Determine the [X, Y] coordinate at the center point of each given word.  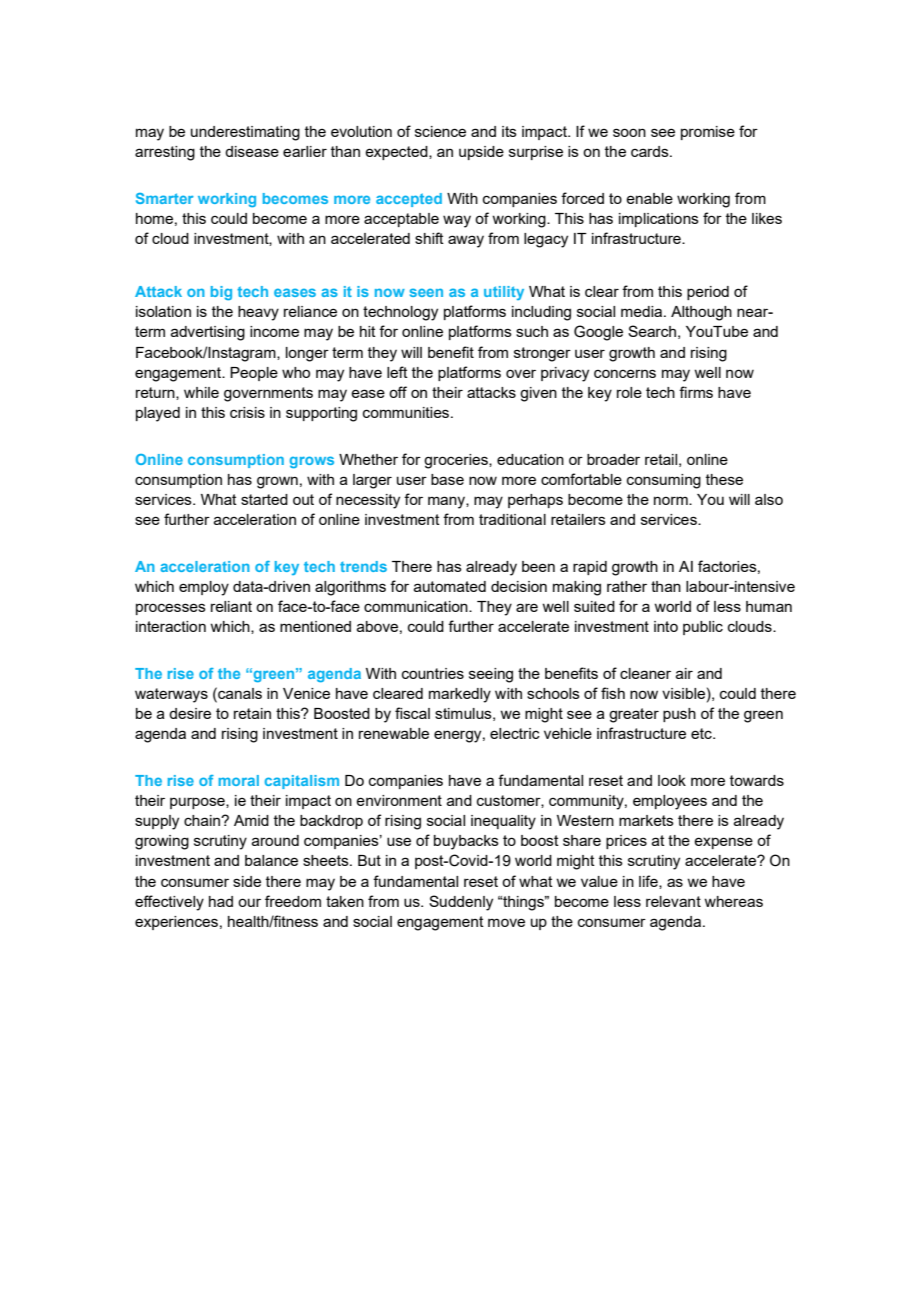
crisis [247, 412]
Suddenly [461, 903]
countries [433, 673]
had [221, 901]
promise [708, 133]
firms [696, 392]
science [440, 131]
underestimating [245, 133]
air [684, 673]
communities [407, 412]
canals [239, 693]
